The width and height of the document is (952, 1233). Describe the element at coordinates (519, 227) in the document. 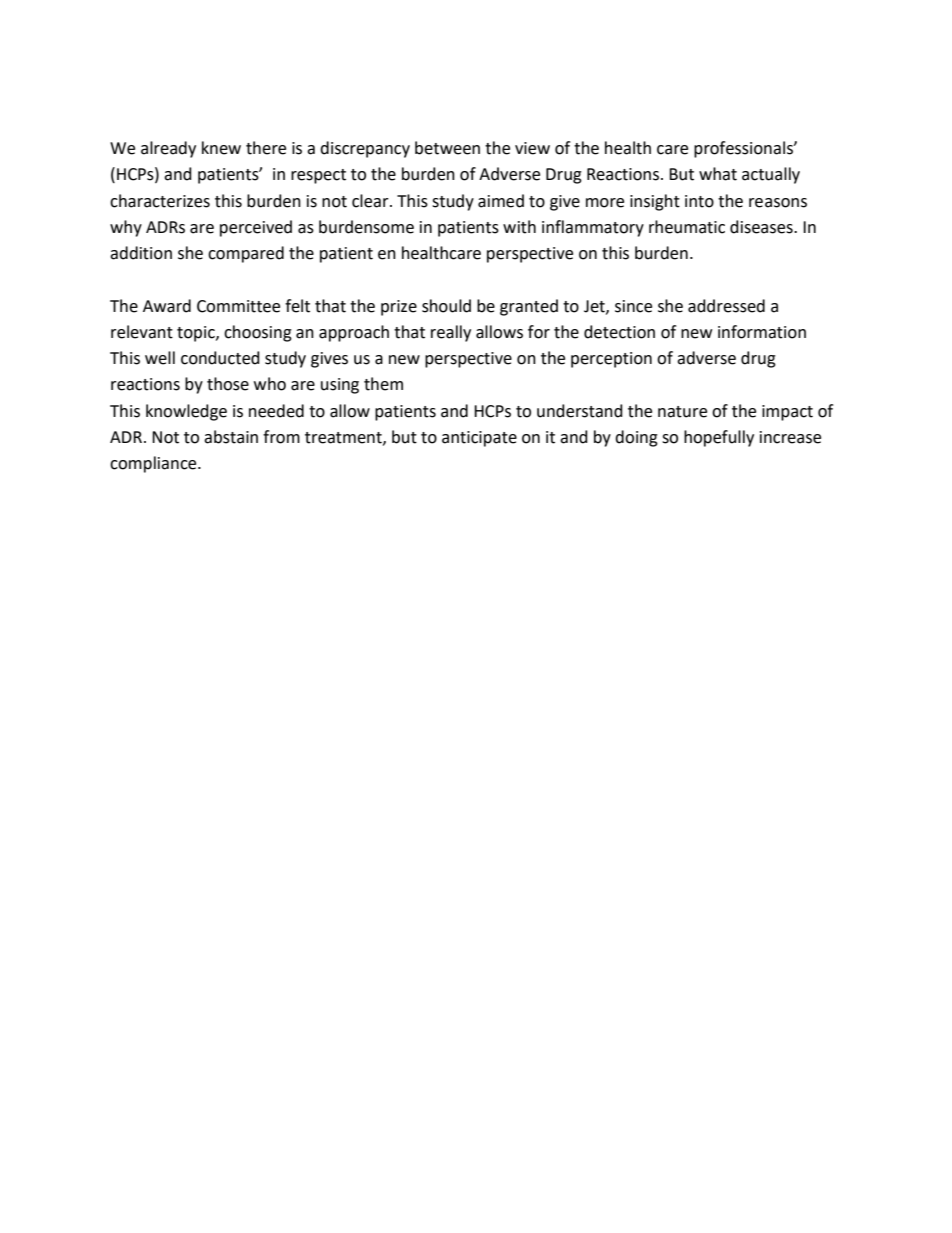

I see `with` at that location.
